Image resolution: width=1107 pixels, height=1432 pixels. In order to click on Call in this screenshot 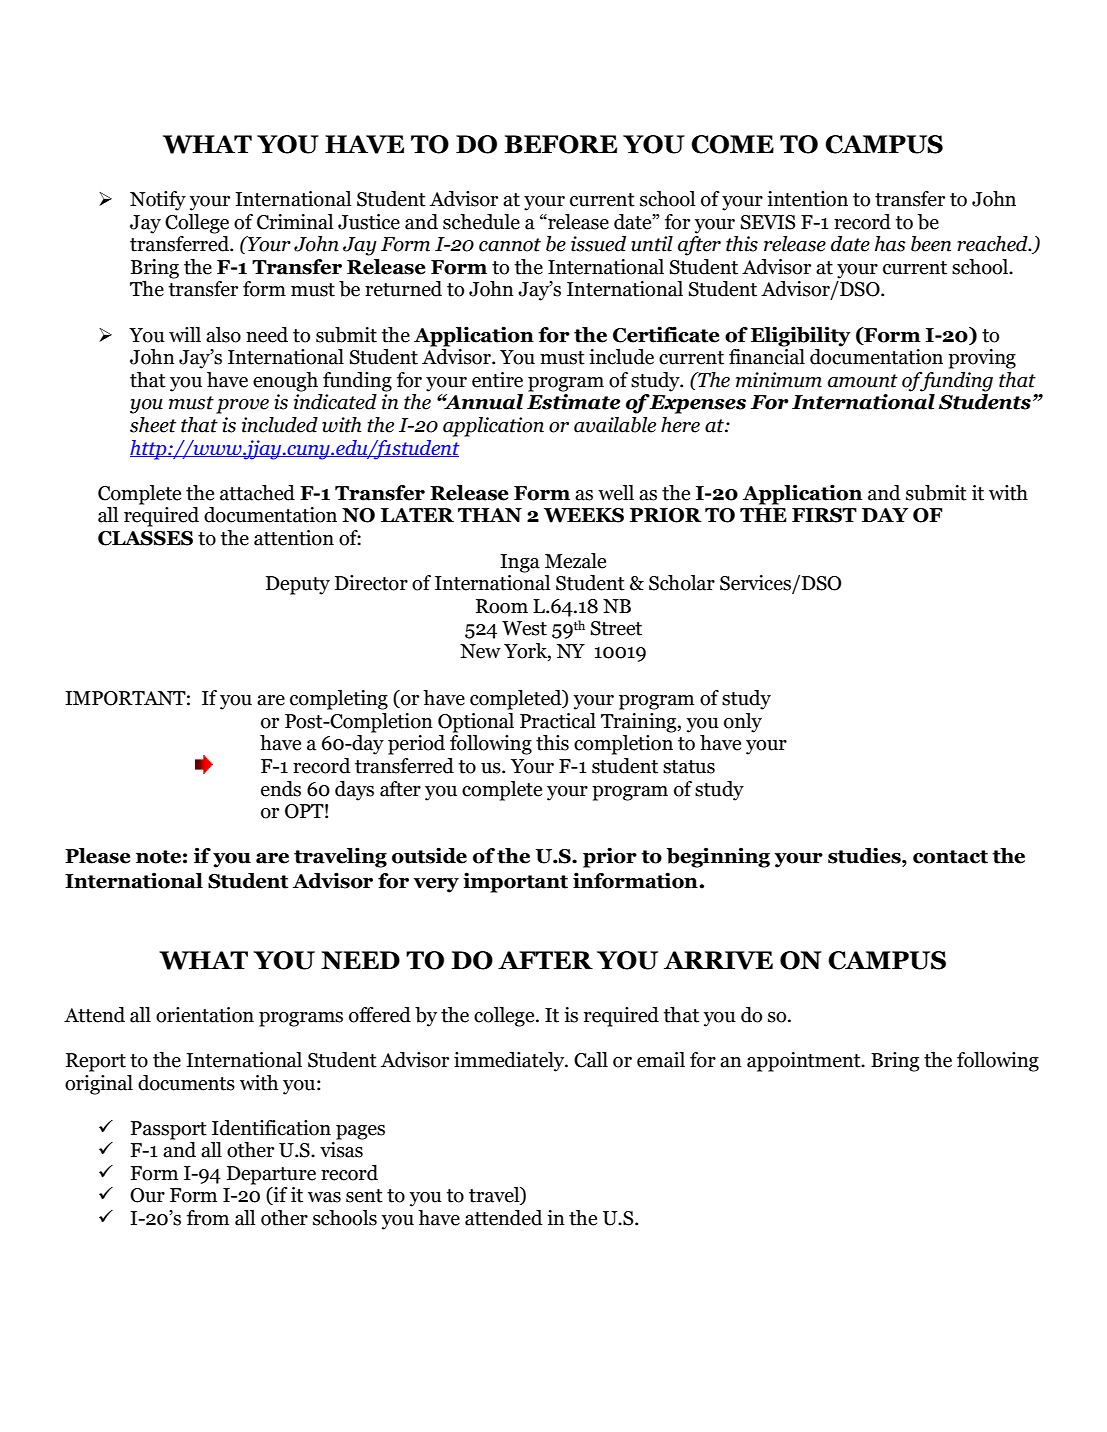, I will do `click(591, 1060)`.
